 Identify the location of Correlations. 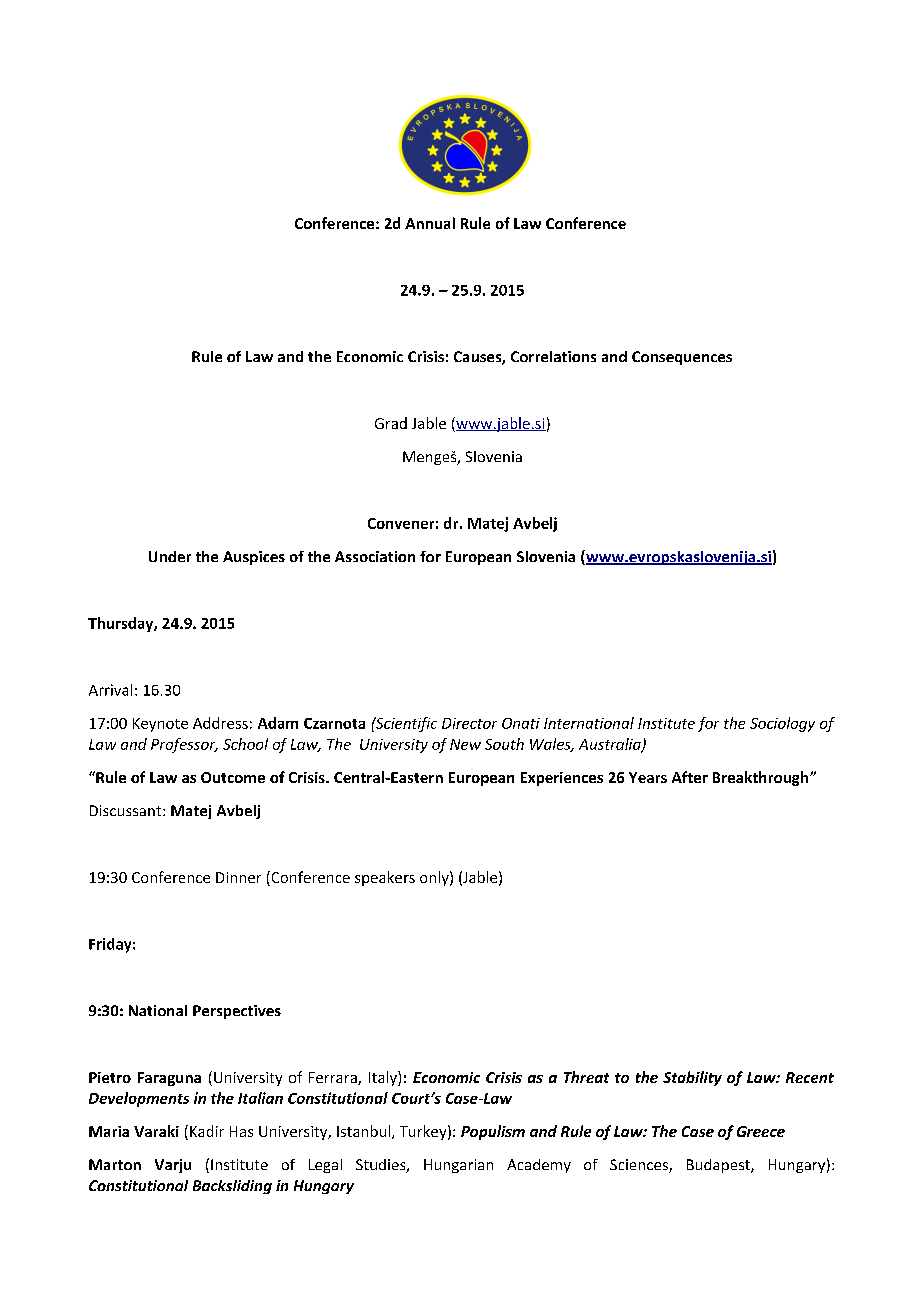
(553, 356).
